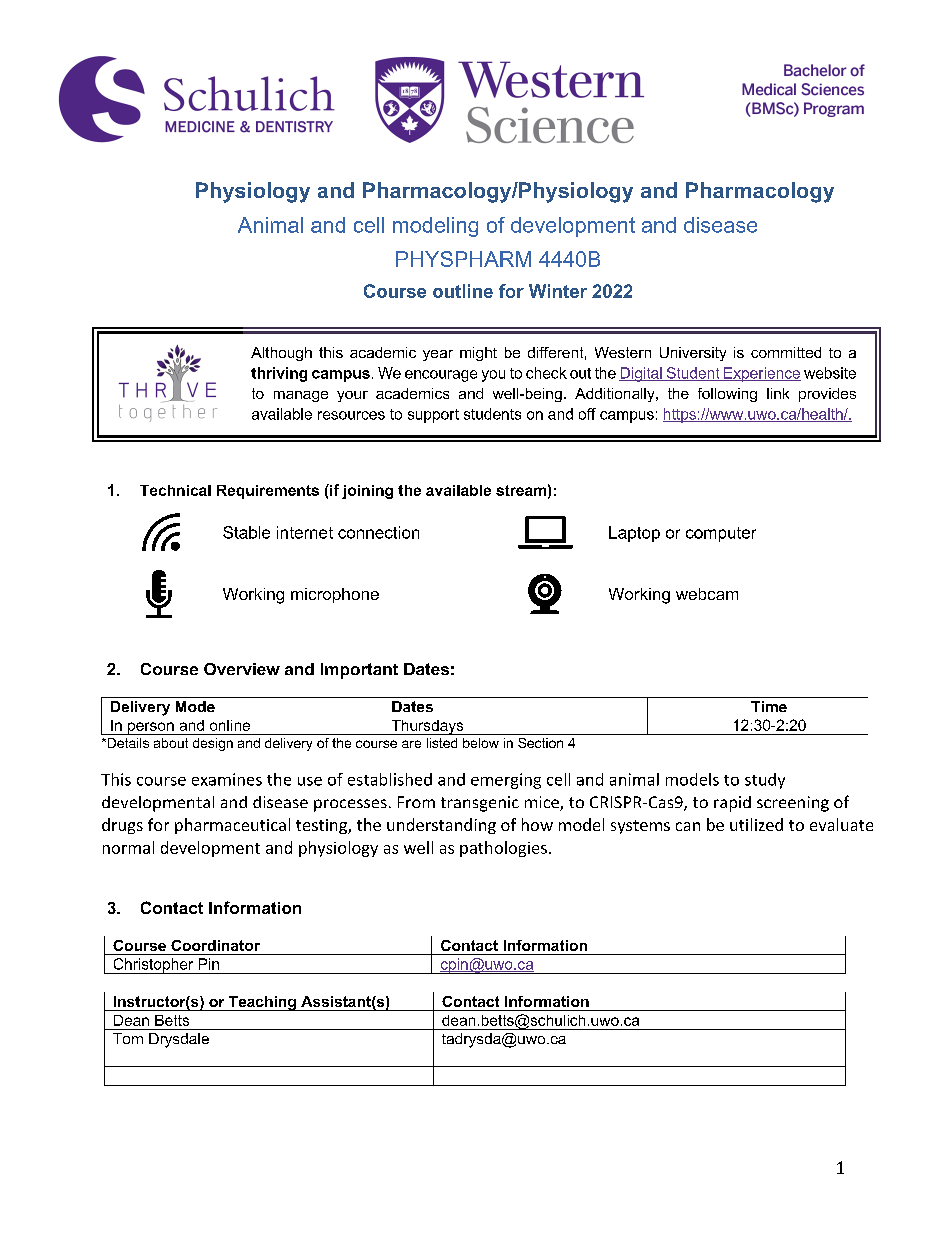 The image size is (952, 1233). I want to click on Stable, so click(246, 532).
